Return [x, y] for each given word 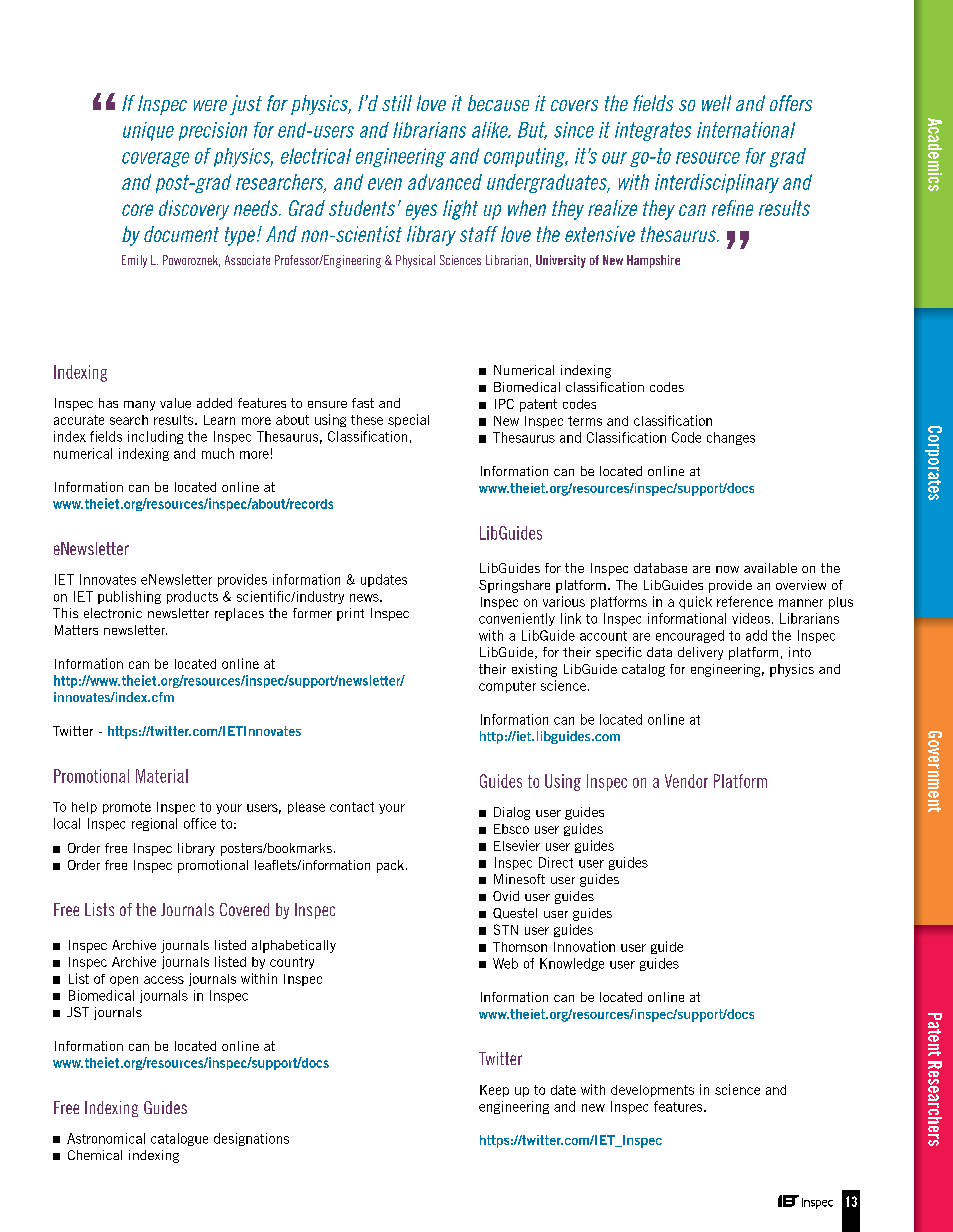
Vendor [686, 781]
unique [148, 131]
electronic [113, 613]
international [746, 130]
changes [731, 438]
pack [390, 866]
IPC [504, 404]
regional [154, 824]
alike [491, 130]
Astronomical [106, 1138]
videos [751, 618]
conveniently [517, 619]
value [175, 403]
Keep [494, 1091]
